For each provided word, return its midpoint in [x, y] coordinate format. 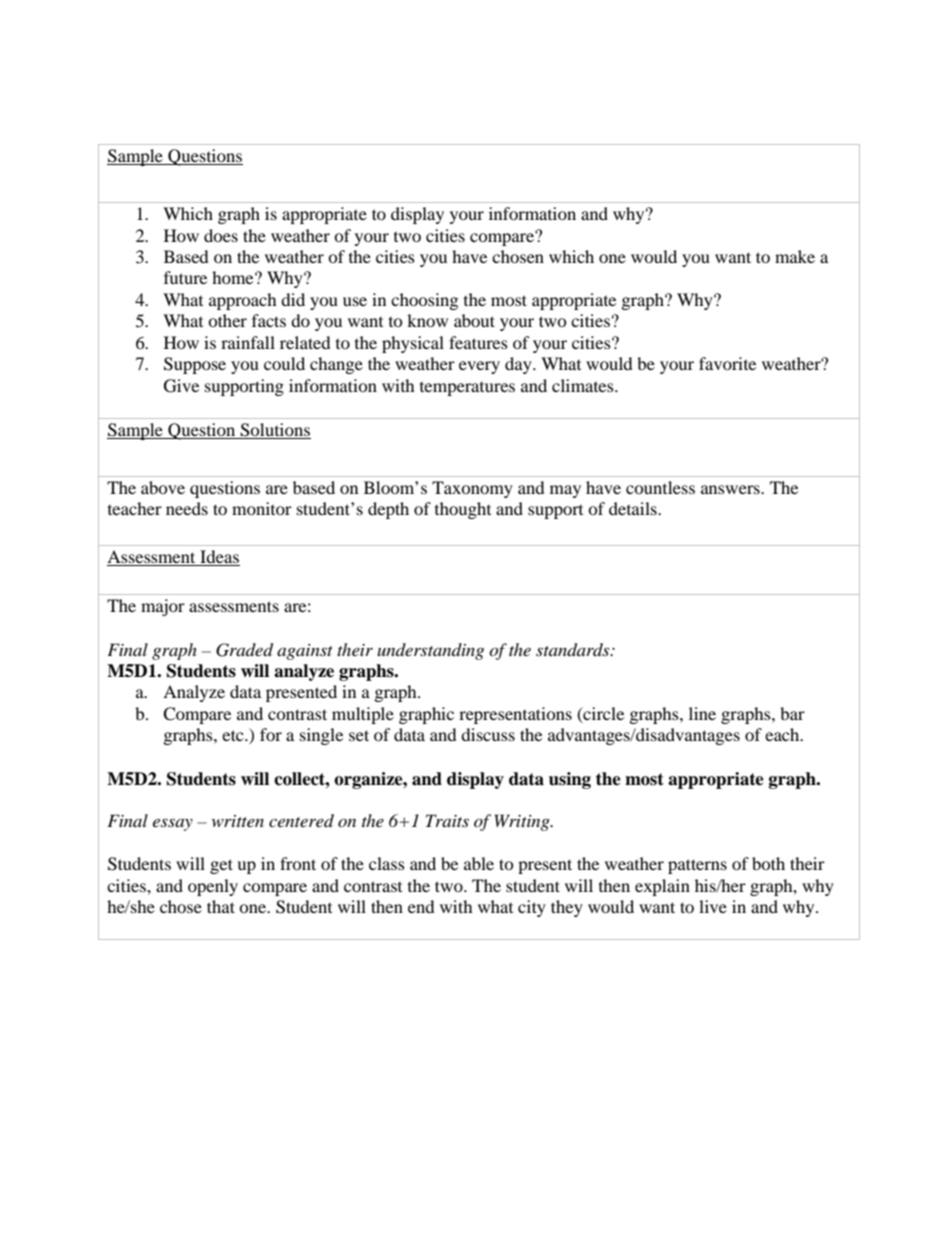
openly [213, 887]
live [713, 906]
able [479, 863]
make [795, 256]
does [221, 235]
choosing [424, 301]
